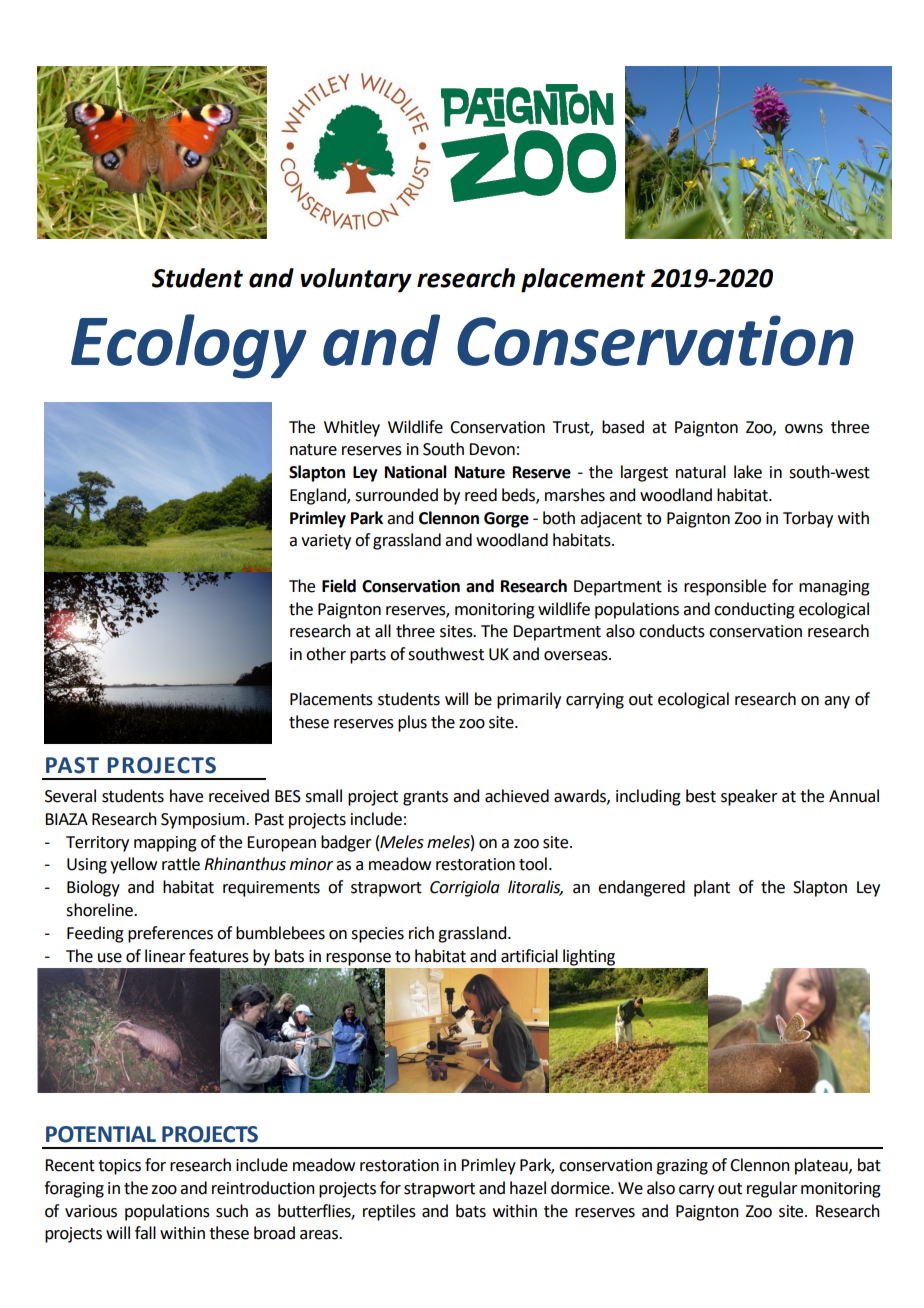 Image resolution: width=924 pixels, height=1308 pixels. Describe the element at coordinates (165, 956) in the screenshot. I see `linear` at that location.
